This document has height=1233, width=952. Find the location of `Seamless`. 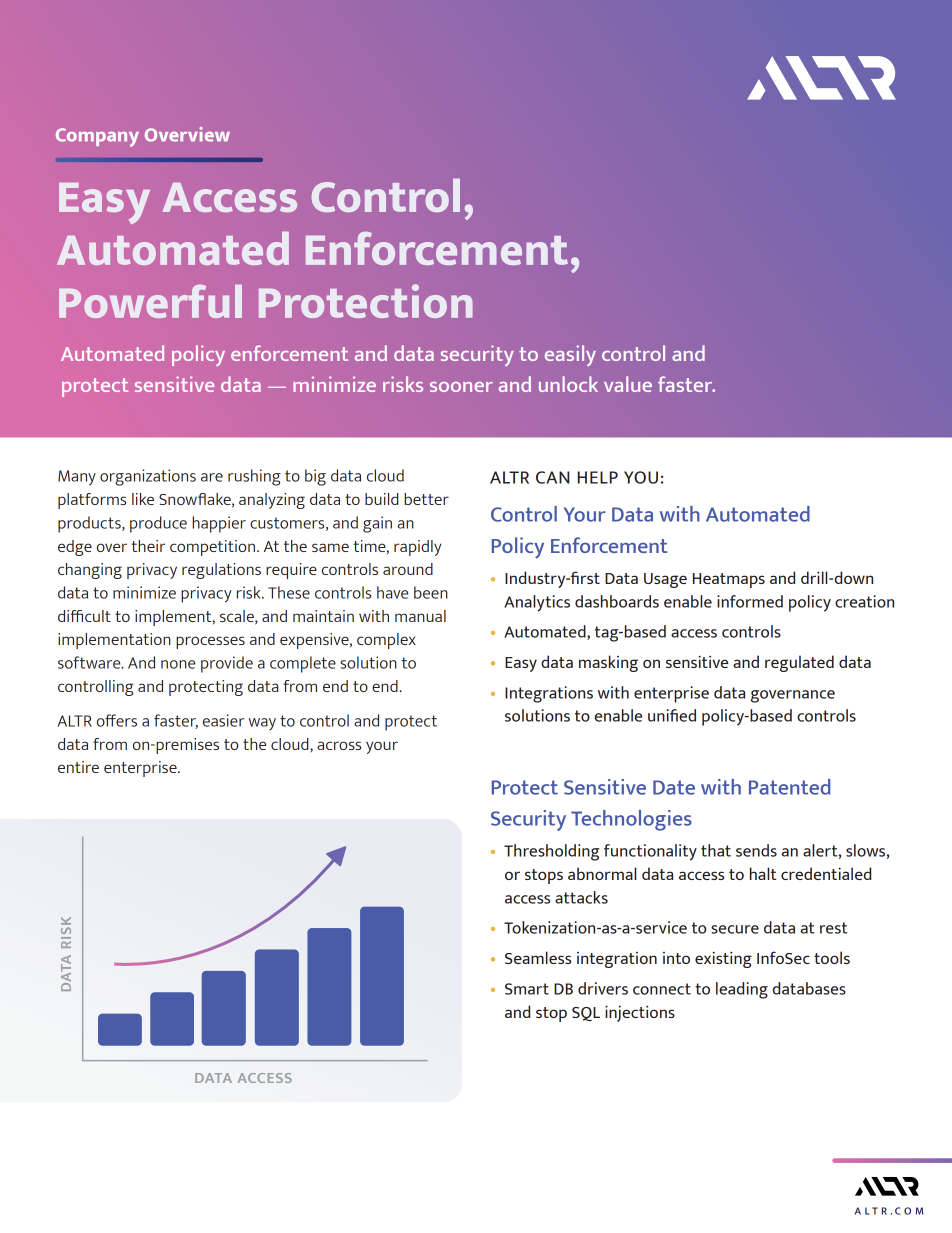

Seamless is located at coordinates (538, 957).
